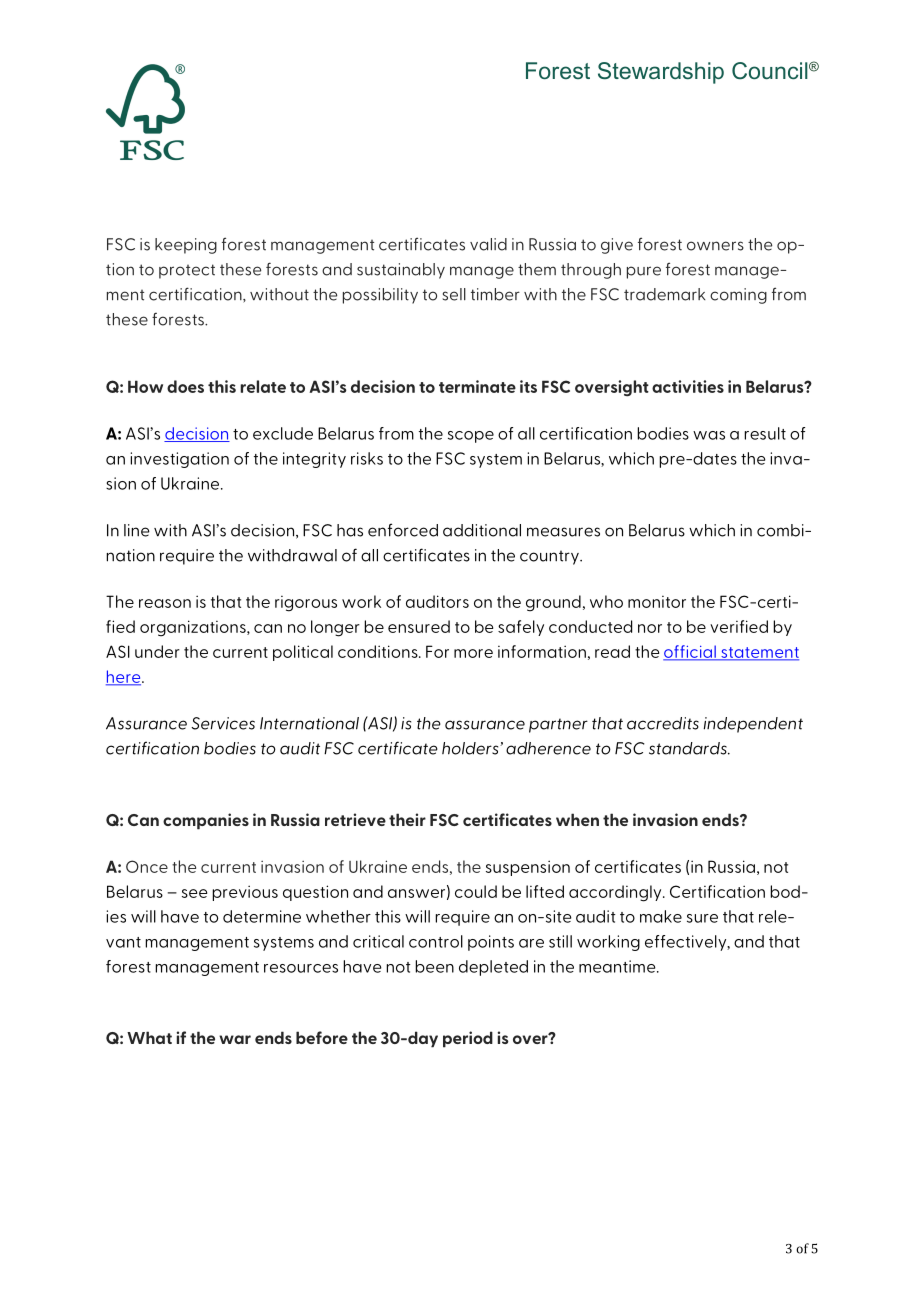 This screenshot has height=1308, width=924. Describe the element at coordinates (689, 748) in the screenshot. I see `standards` at that location.
